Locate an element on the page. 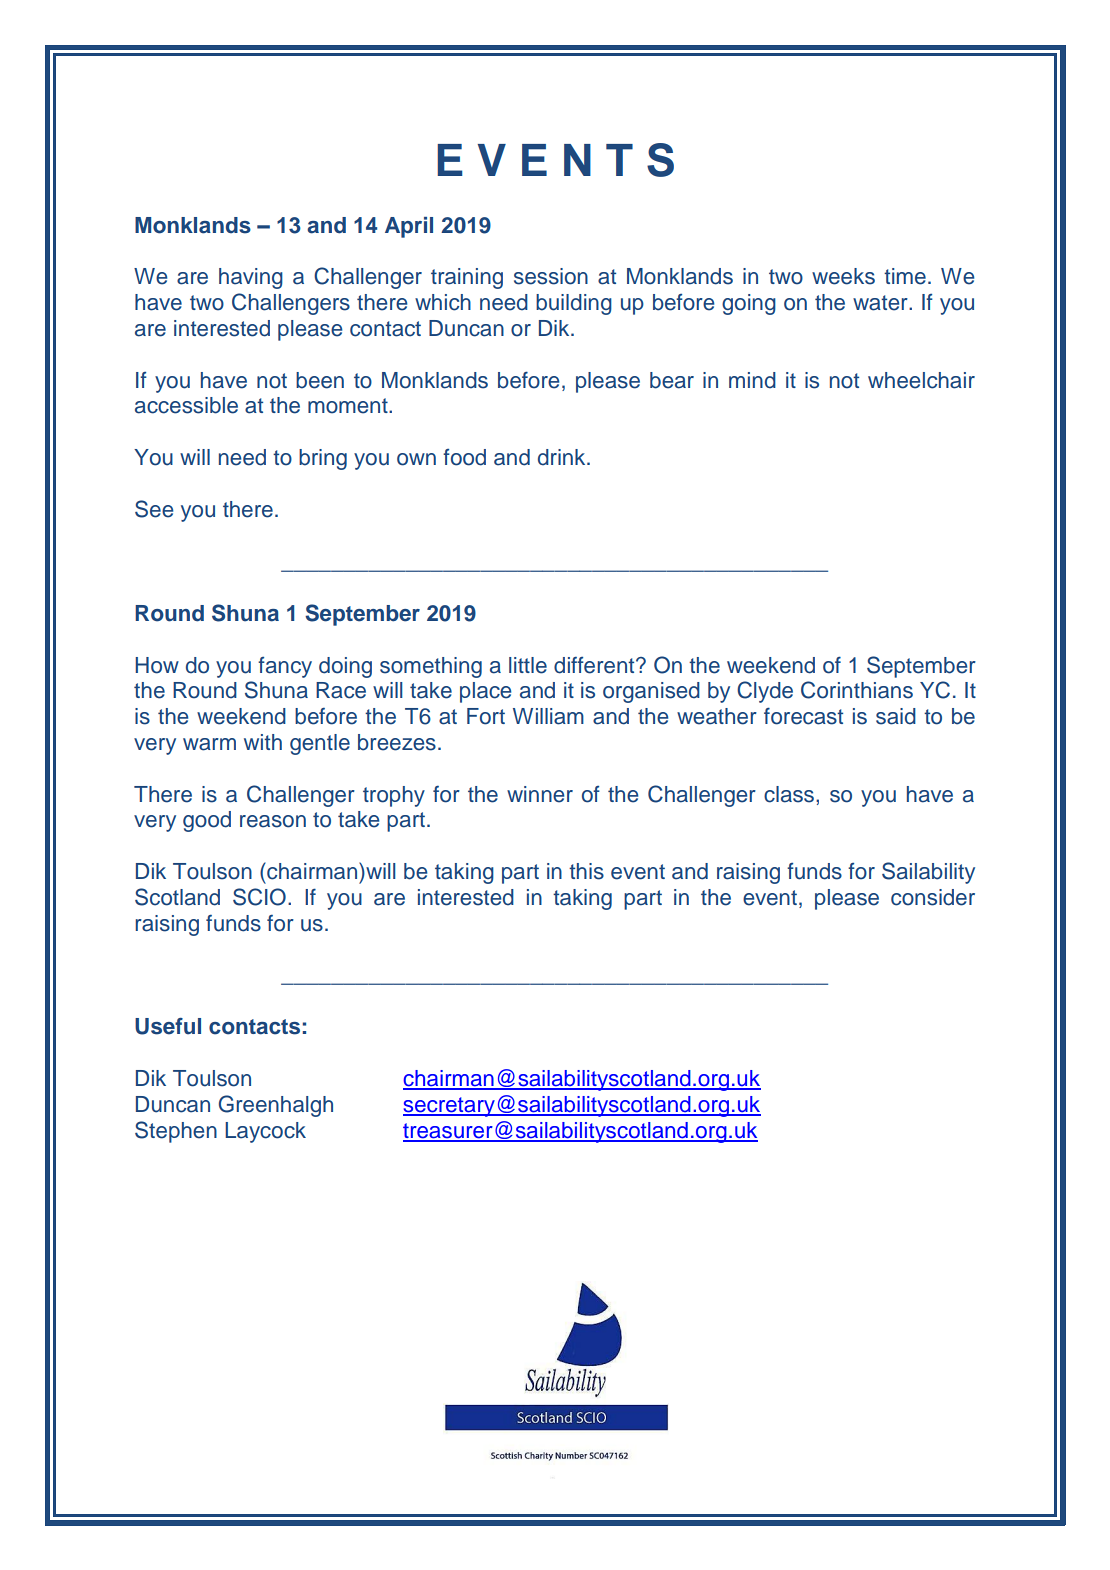  little is located at coordinates (528, 665).
